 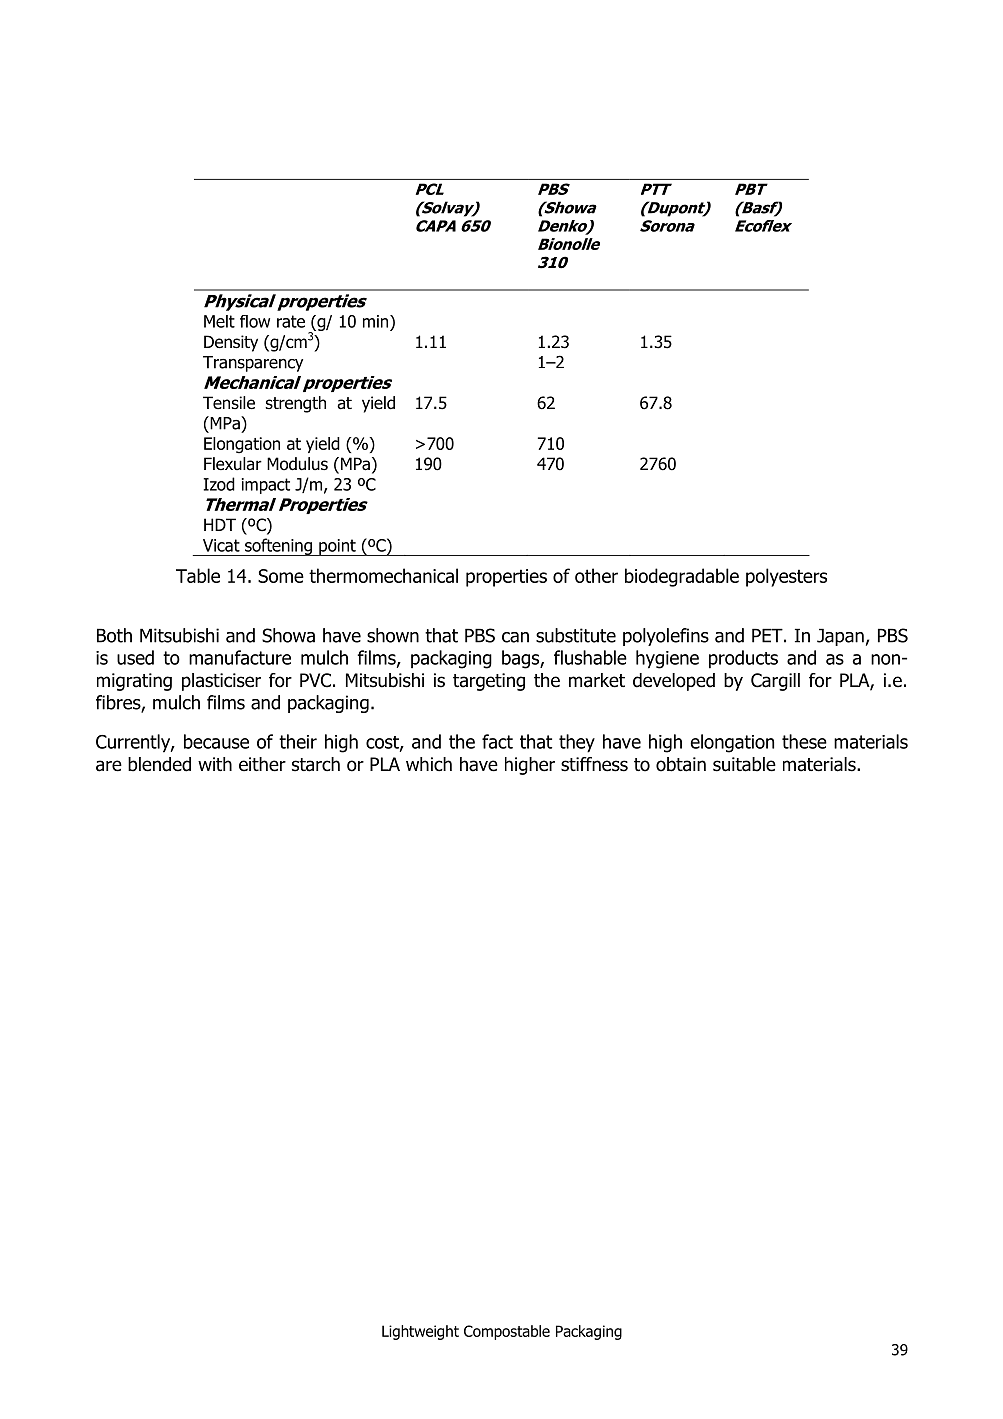 What do you see at coordinates (262, 764) in the page?
I see `either` at bounding box center [262, 764].
